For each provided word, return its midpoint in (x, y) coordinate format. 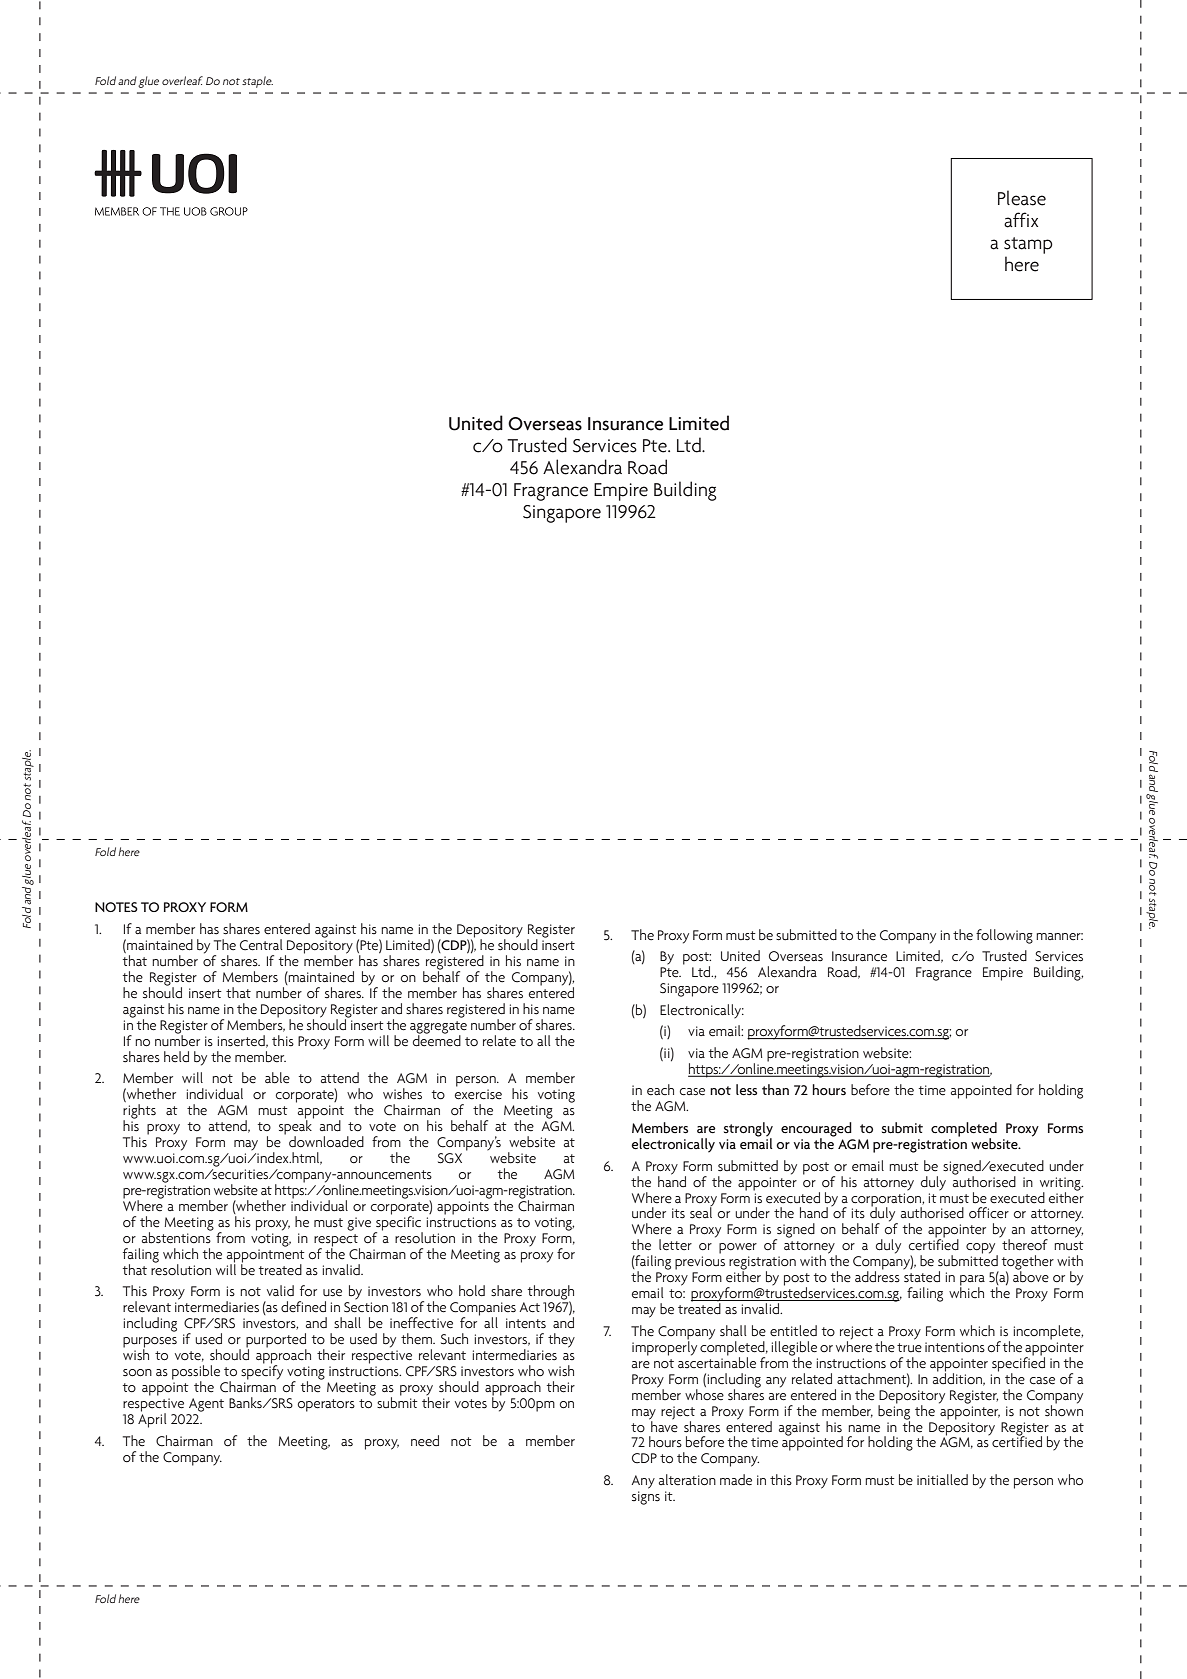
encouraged (816, 1130)
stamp (1028, 245)
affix (1021, 220)
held (176, 1057)
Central (261, 945)
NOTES (116, 907)
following (1004, 936)
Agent (206, 1405)
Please (1022, 198)
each (660, 1090)
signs (646, 1498)
